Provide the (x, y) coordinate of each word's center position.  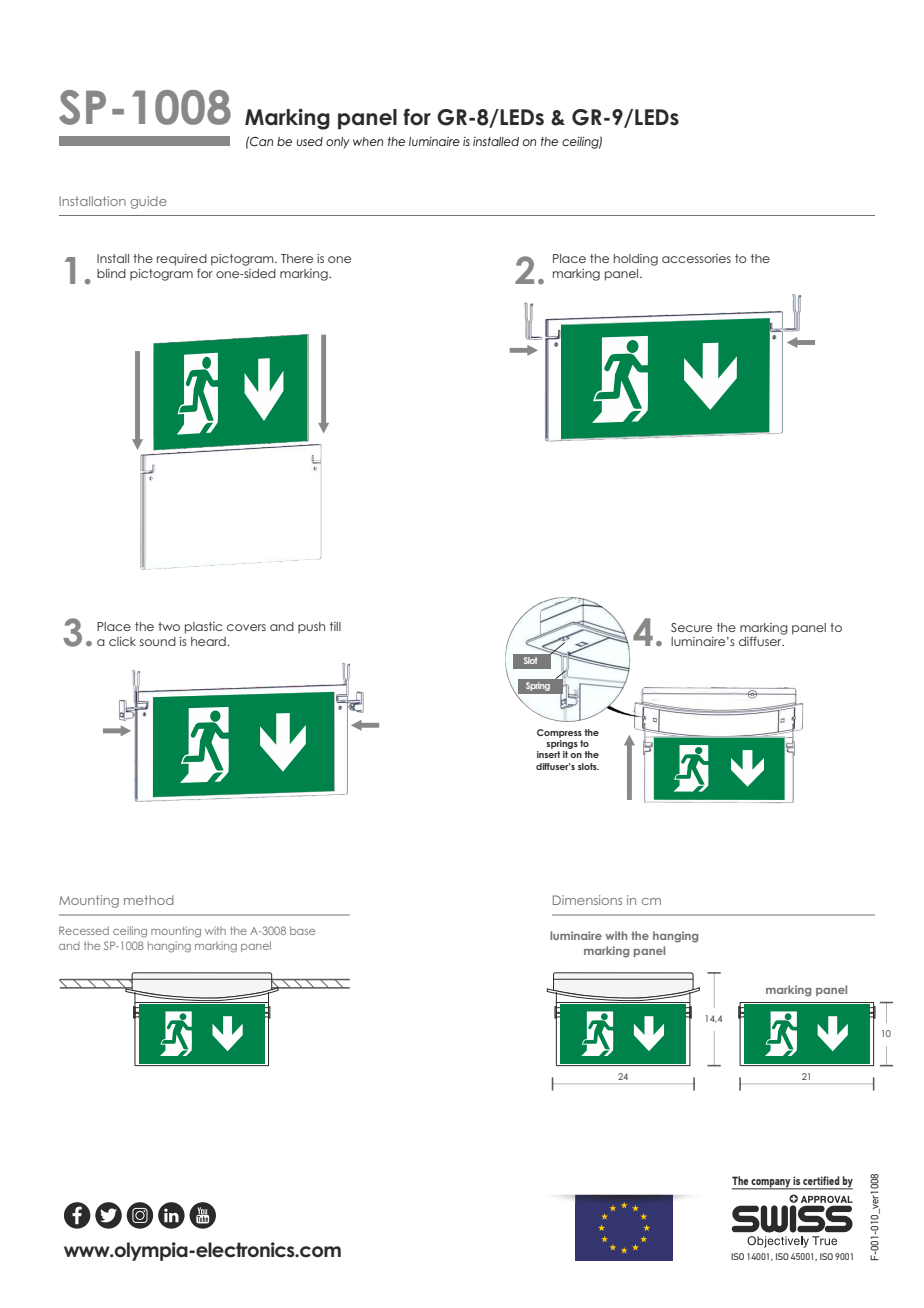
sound (158, 641)
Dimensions (587, 900)
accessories (696, 258)
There (297, 258)
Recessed (84, 930)
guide (148, 202)
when (368, 141)
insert (548, 754)
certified (821, 1180)
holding (636, 260)
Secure (691, 627)
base (302, 930)
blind (111, 273)
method (149, 900)
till (335, 626)
